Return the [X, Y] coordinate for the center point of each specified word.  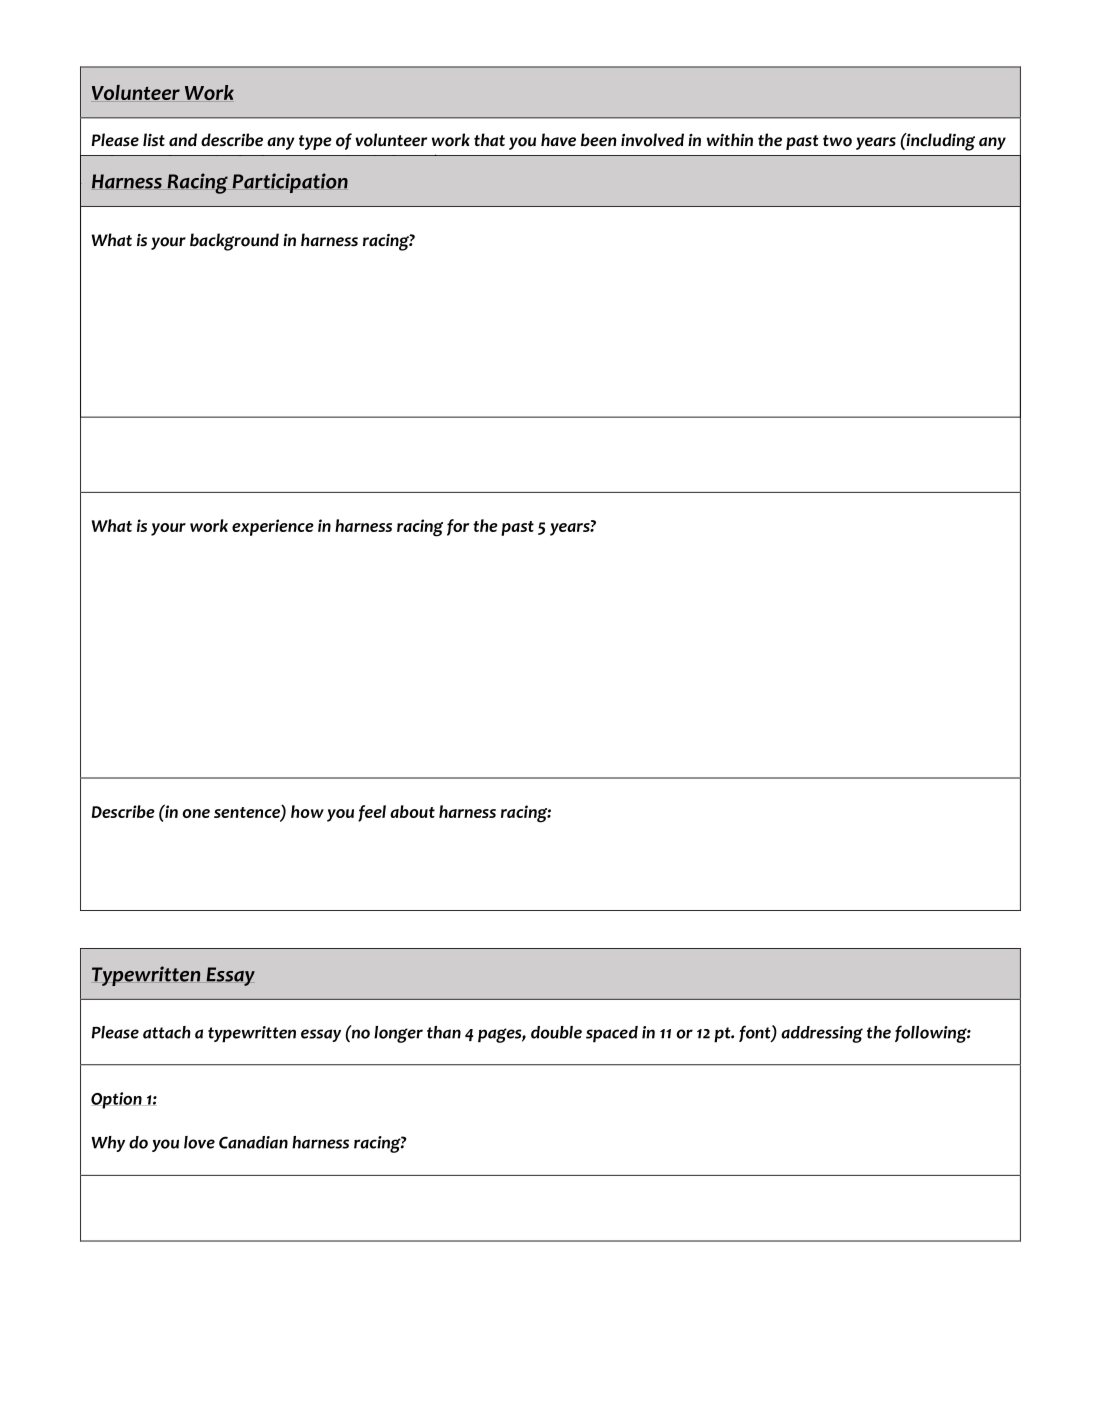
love [199, 1142]
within [730, 139]
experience [273, 527]
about [412, 811]
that [489, 140]
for [458, 527]
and [183, 140]
